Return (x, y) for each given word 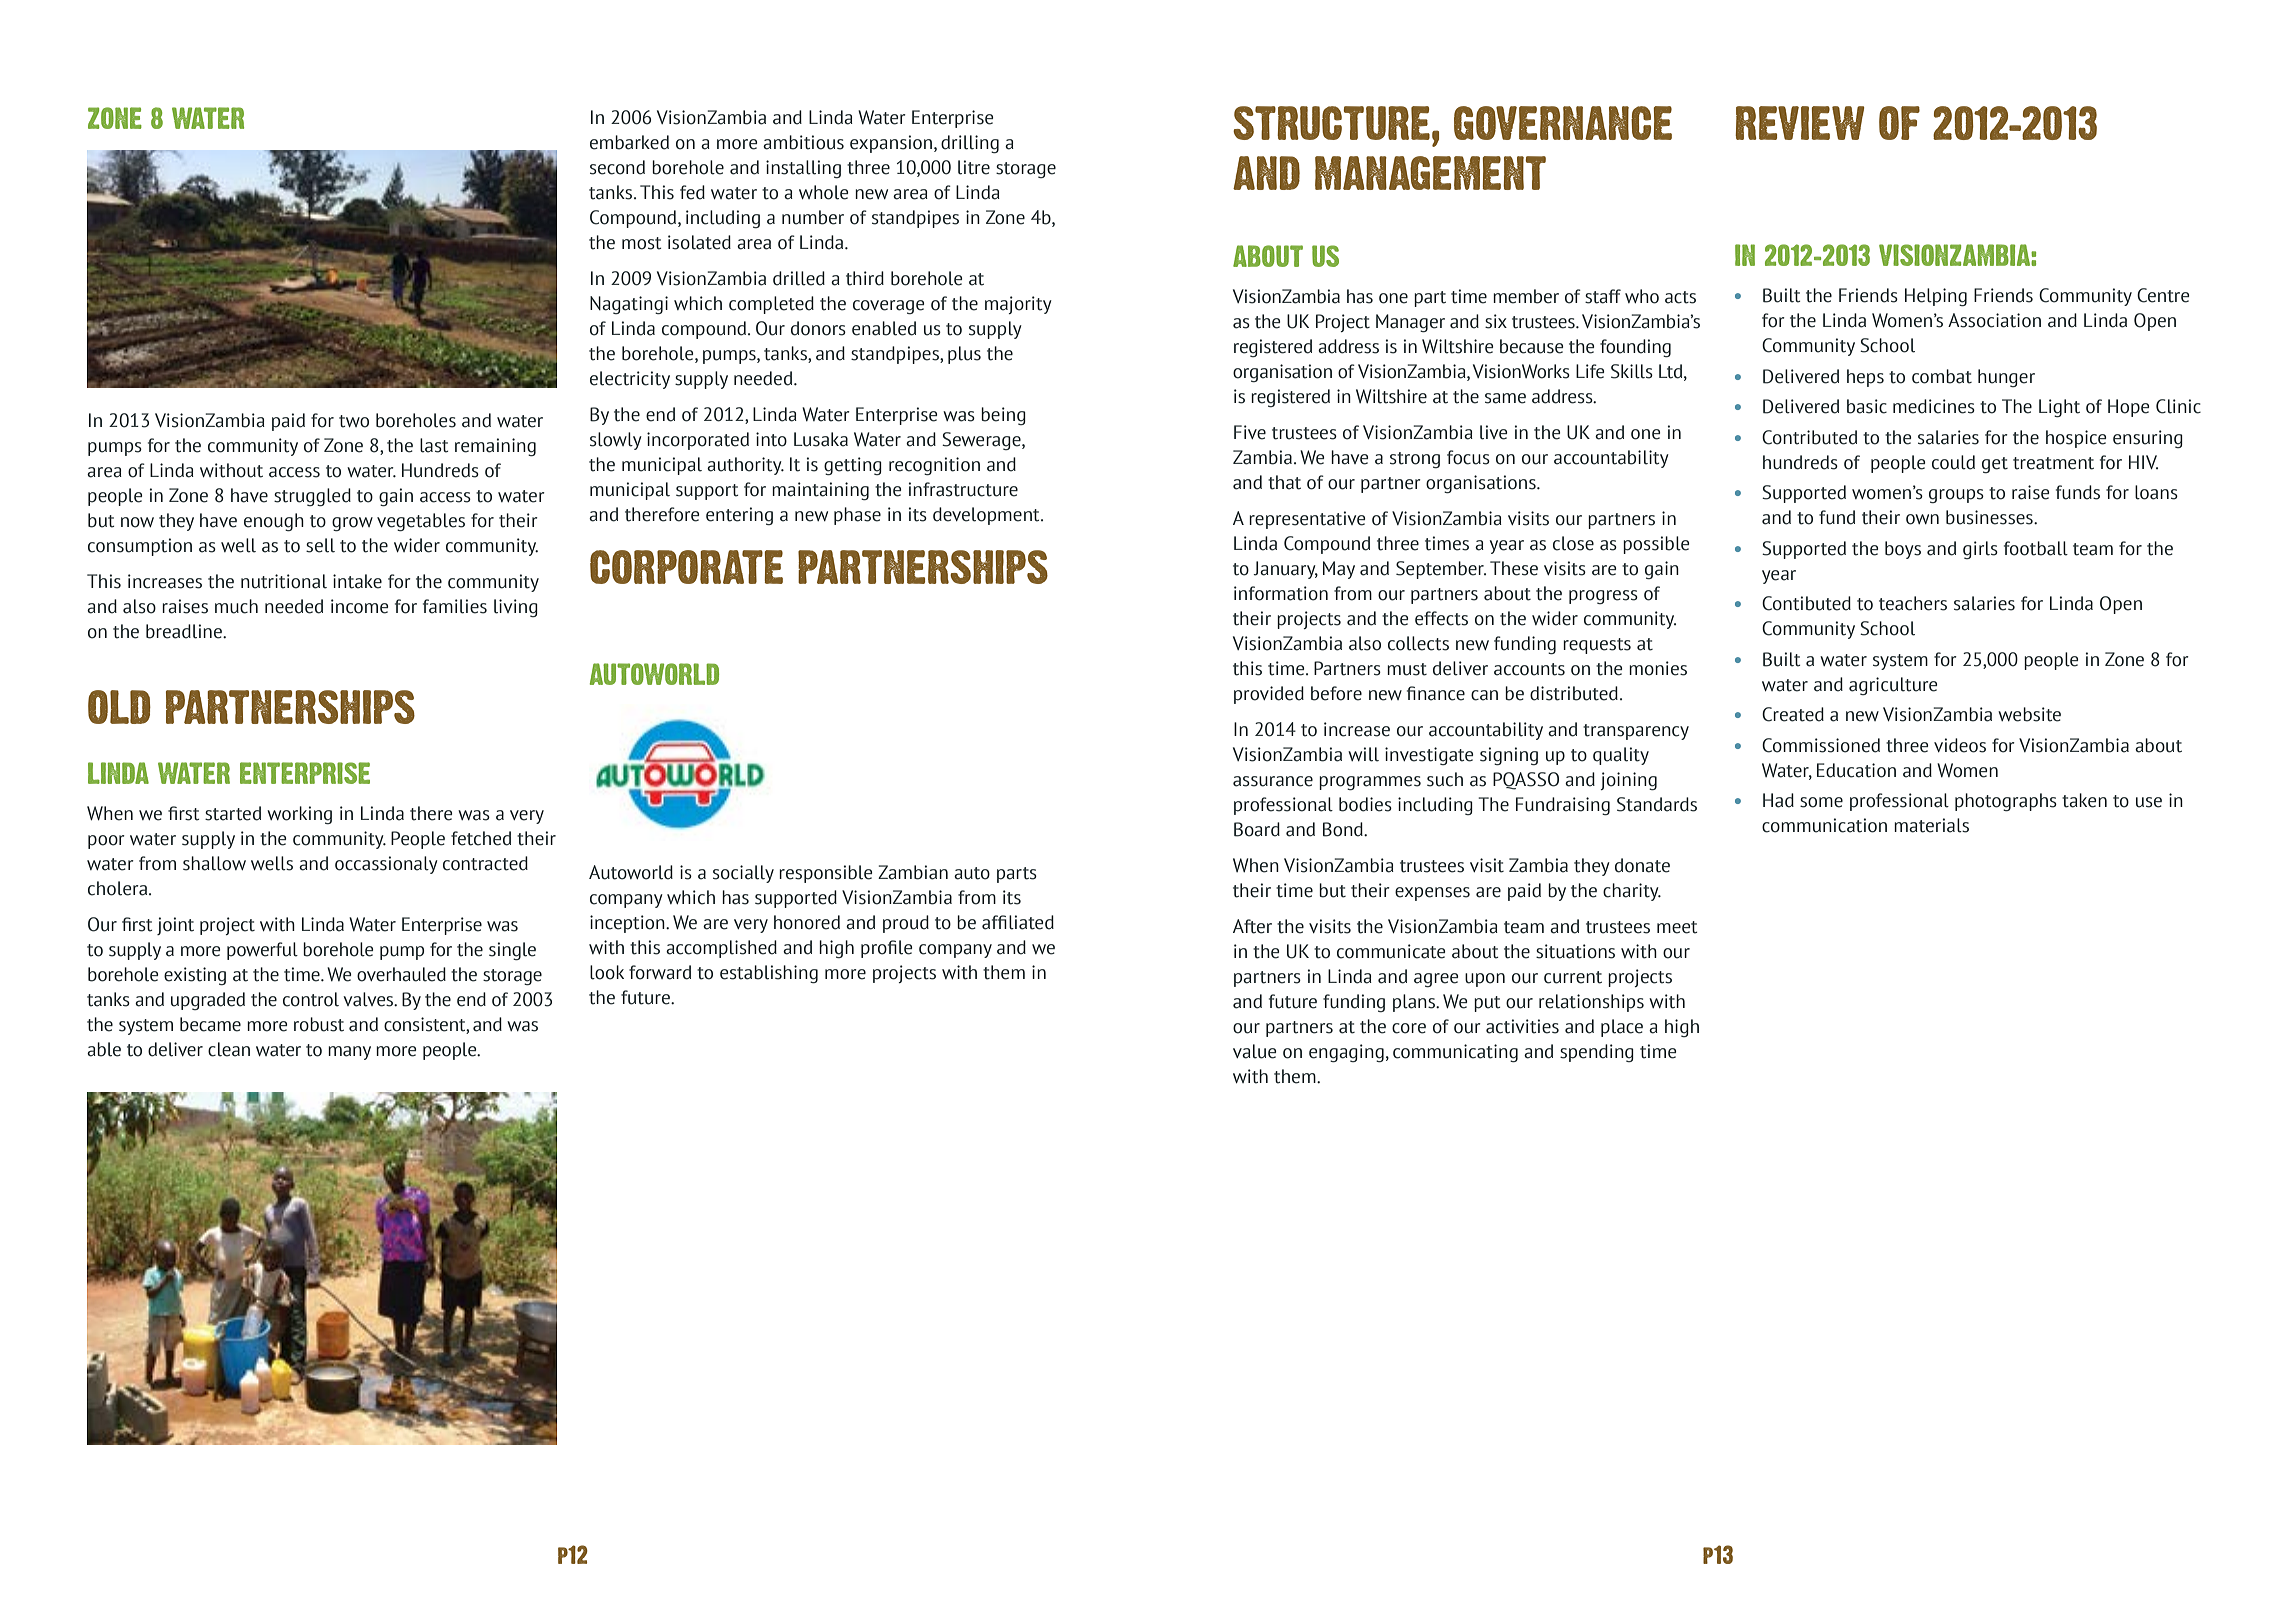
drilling (970, 144)
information (1281, 593)
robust (319, 1024)
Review (1800, 123)
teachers (1913, 603)
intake (357, 581)
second (617, 167)
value (1255, 1051)
